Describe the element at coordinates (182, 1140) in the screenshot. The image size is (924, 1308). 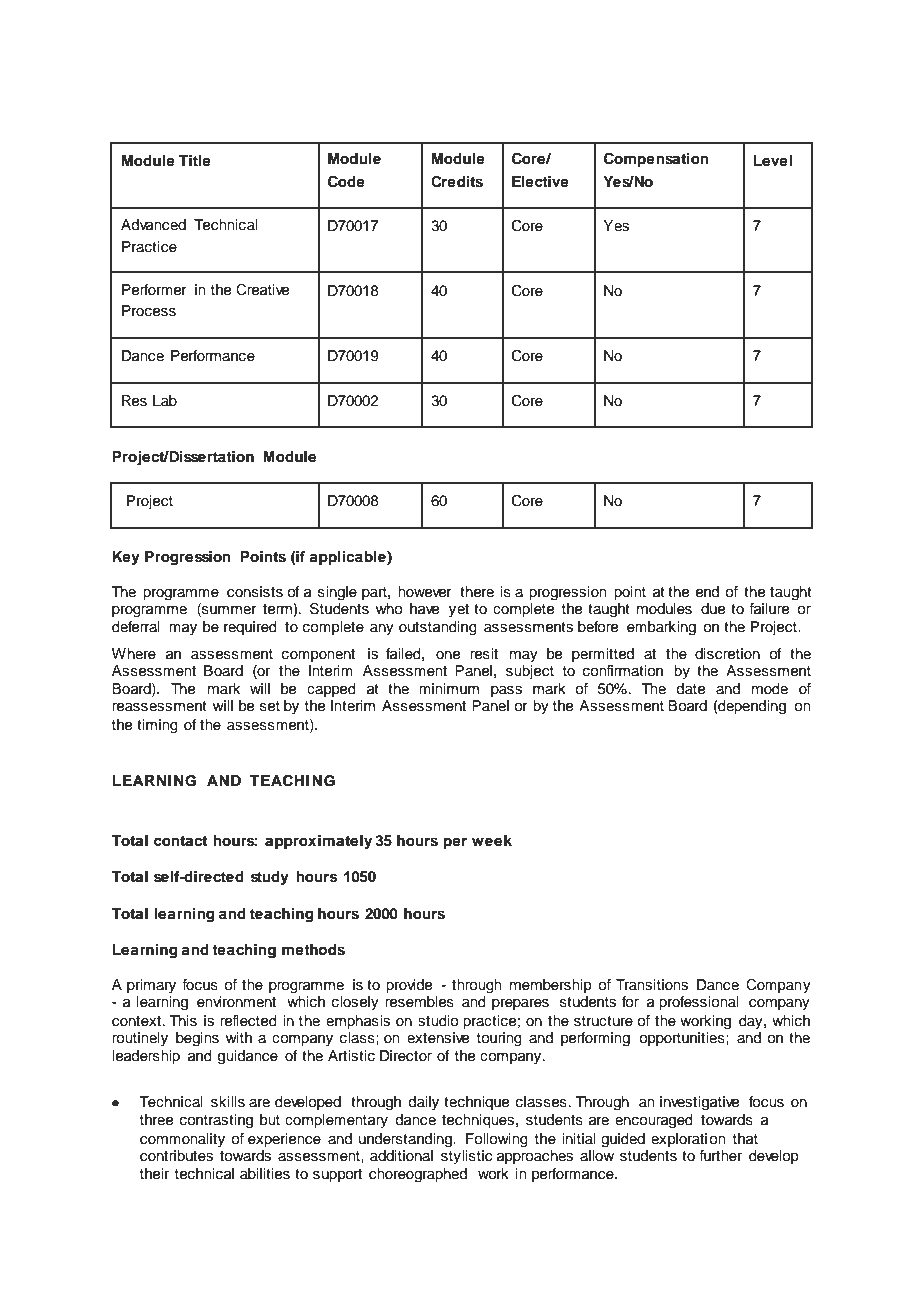
I see `commonality` at that location.
